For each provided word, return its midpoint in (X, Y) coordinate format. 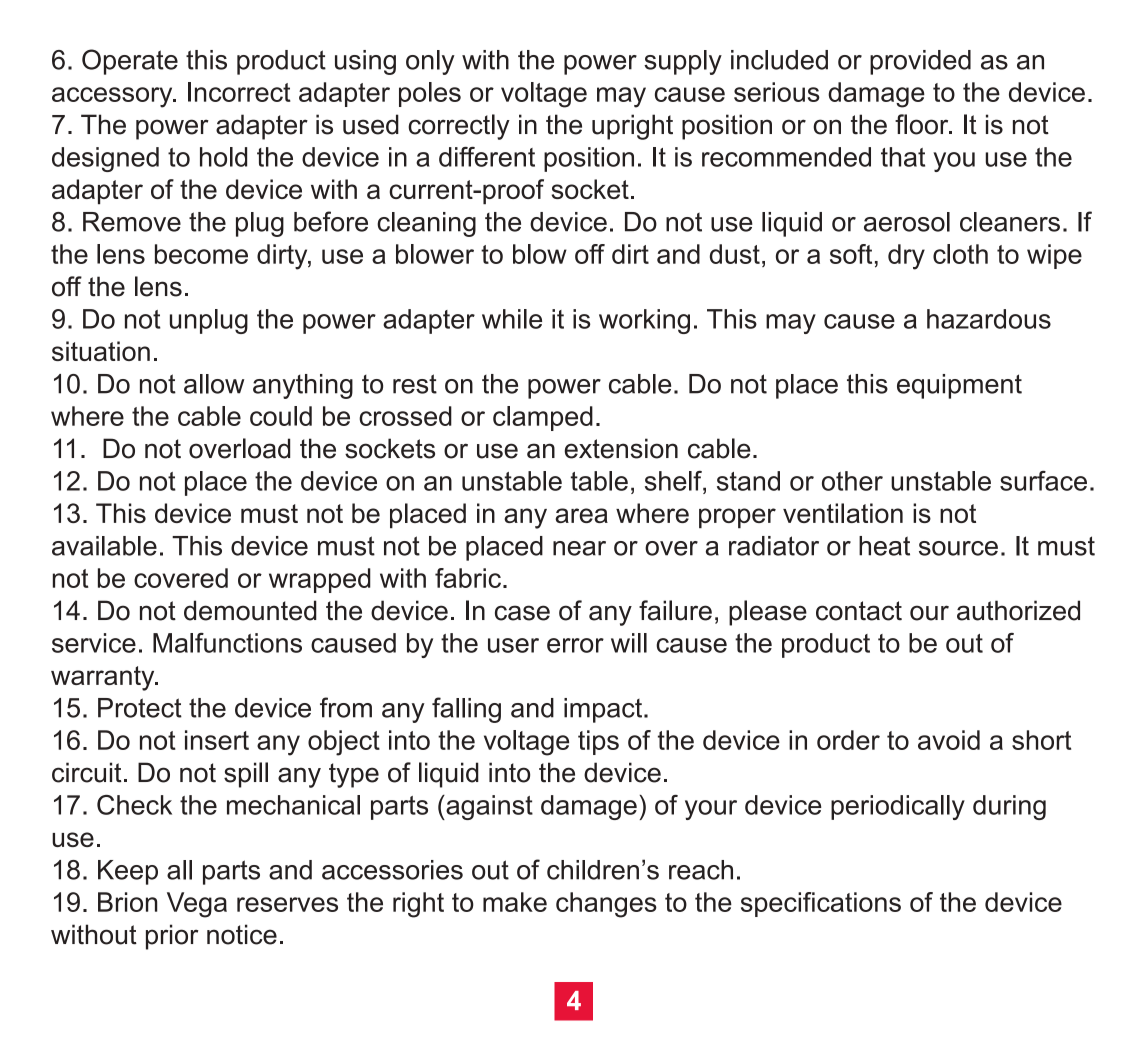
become (201, 254)
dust (735, 254)
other (852, 481)
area (581, 515)
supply (683, 62)
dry (906, 257)
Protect (140, 708)
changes (606, 905)
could (281, 416)
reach (701, 870)
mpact (607, 711)
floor (923, 124)
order (848, 740)
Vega (197, 905)
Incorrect (239, 92)
